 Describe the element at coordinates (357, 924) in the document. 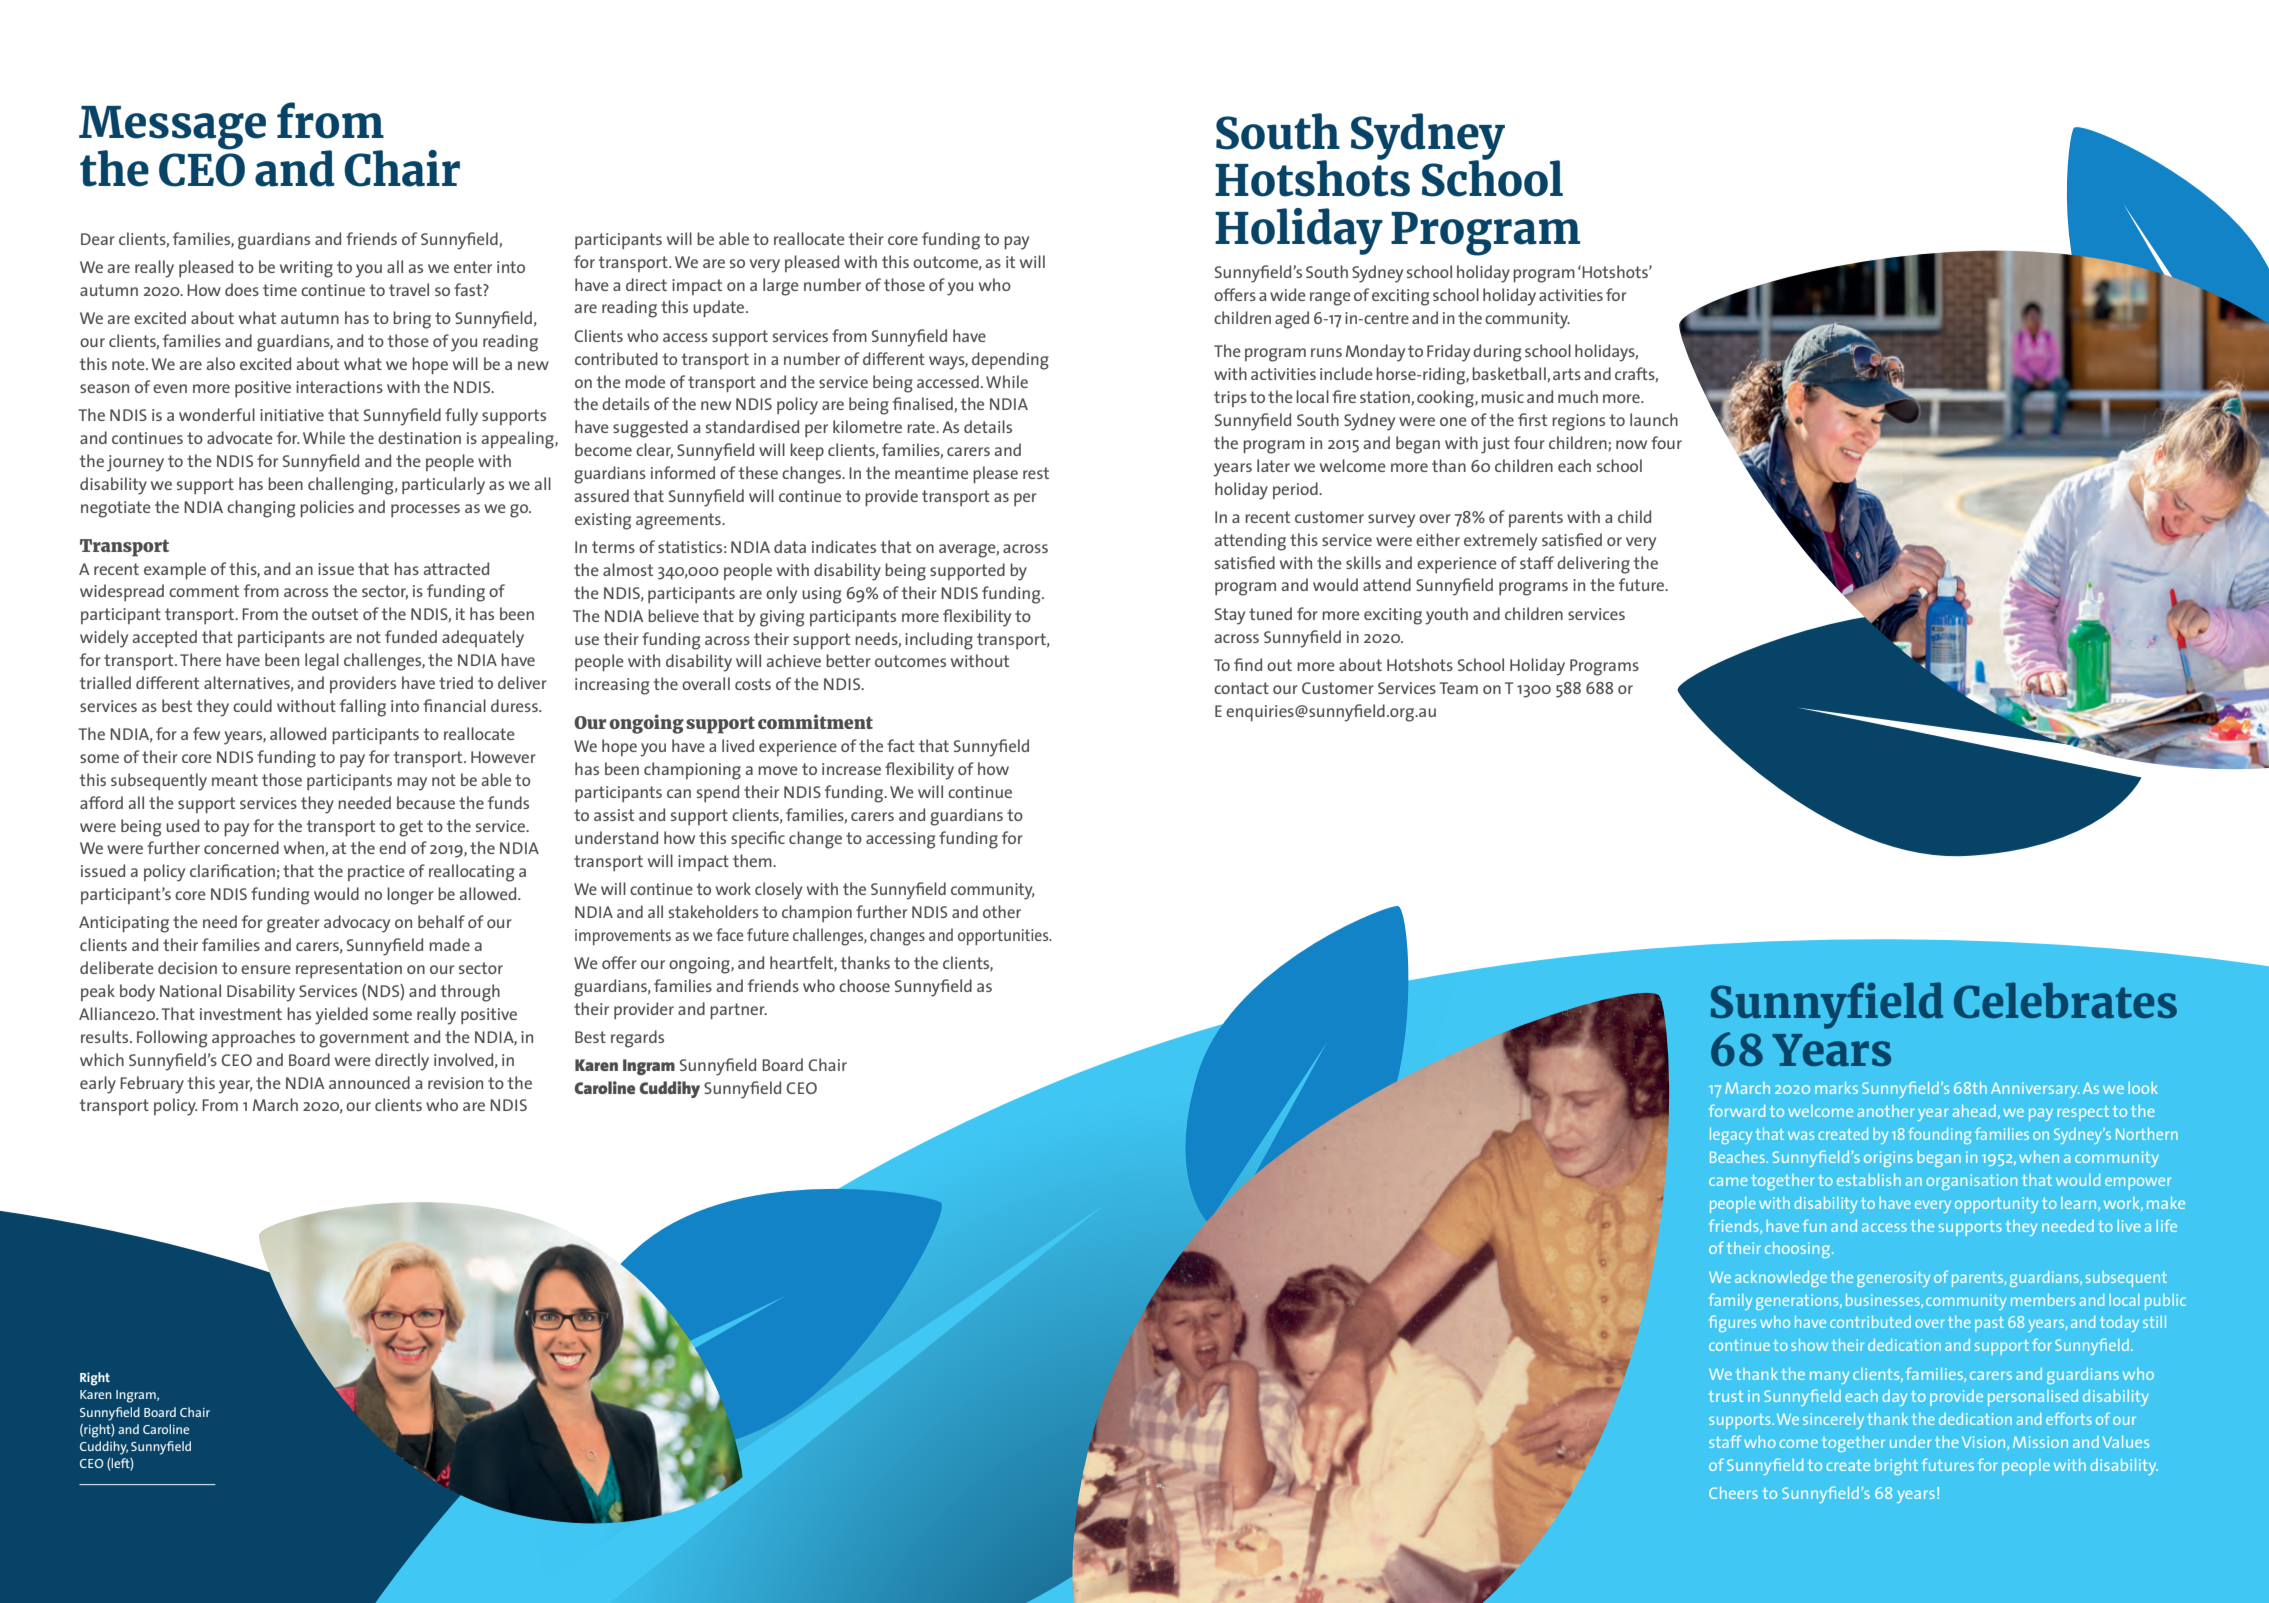

I see `advocacy` at that location.
